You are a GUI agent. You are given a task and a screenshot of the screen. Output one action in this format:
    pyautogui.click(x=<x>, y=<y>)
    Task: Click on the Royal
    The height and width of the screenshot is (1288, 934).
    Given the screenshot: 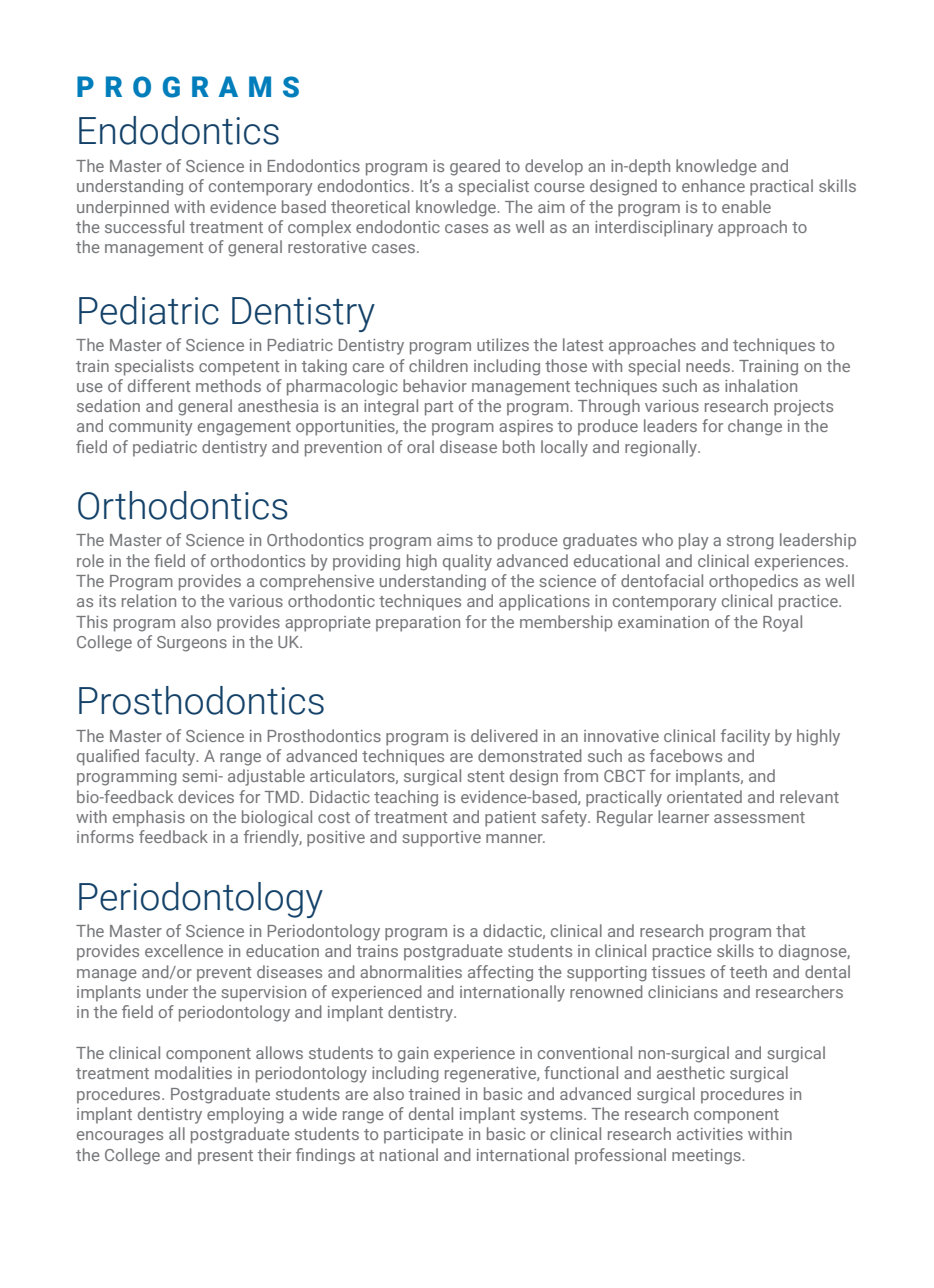 What is the action you would take?
    pyautogui.click(x=782, y=623)
